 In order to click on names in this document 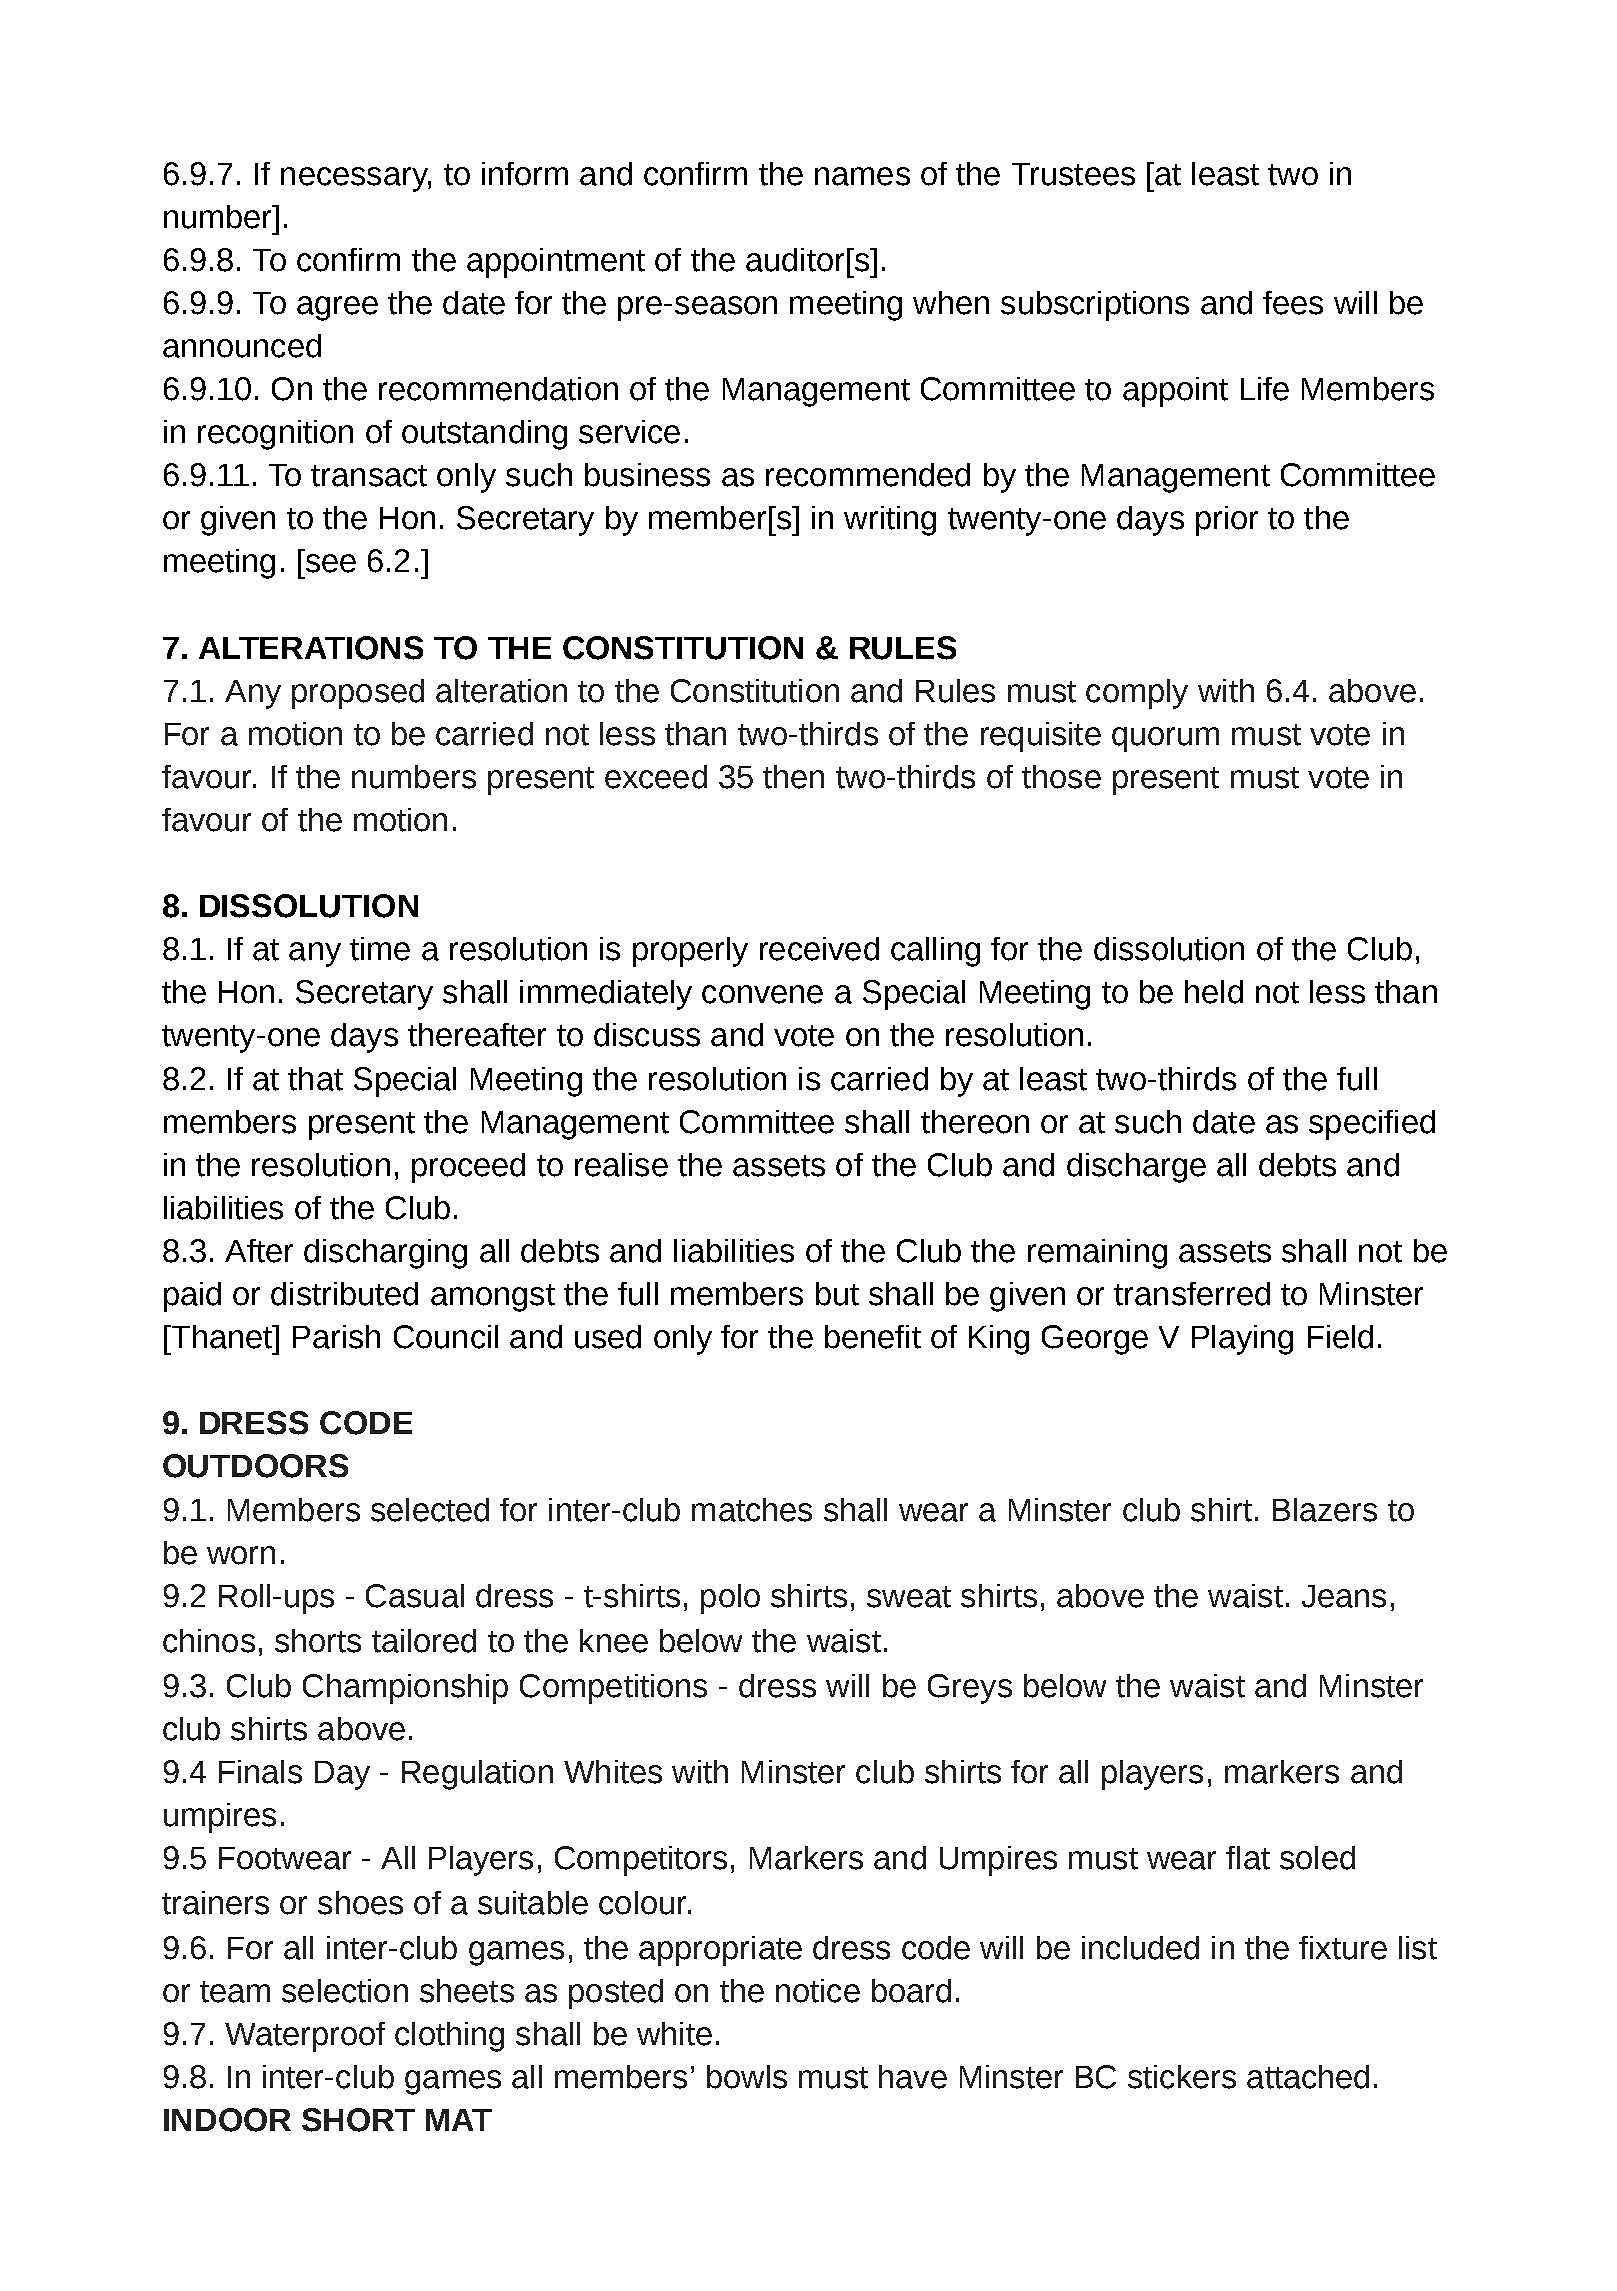, I will do `click(862, 176)`.
